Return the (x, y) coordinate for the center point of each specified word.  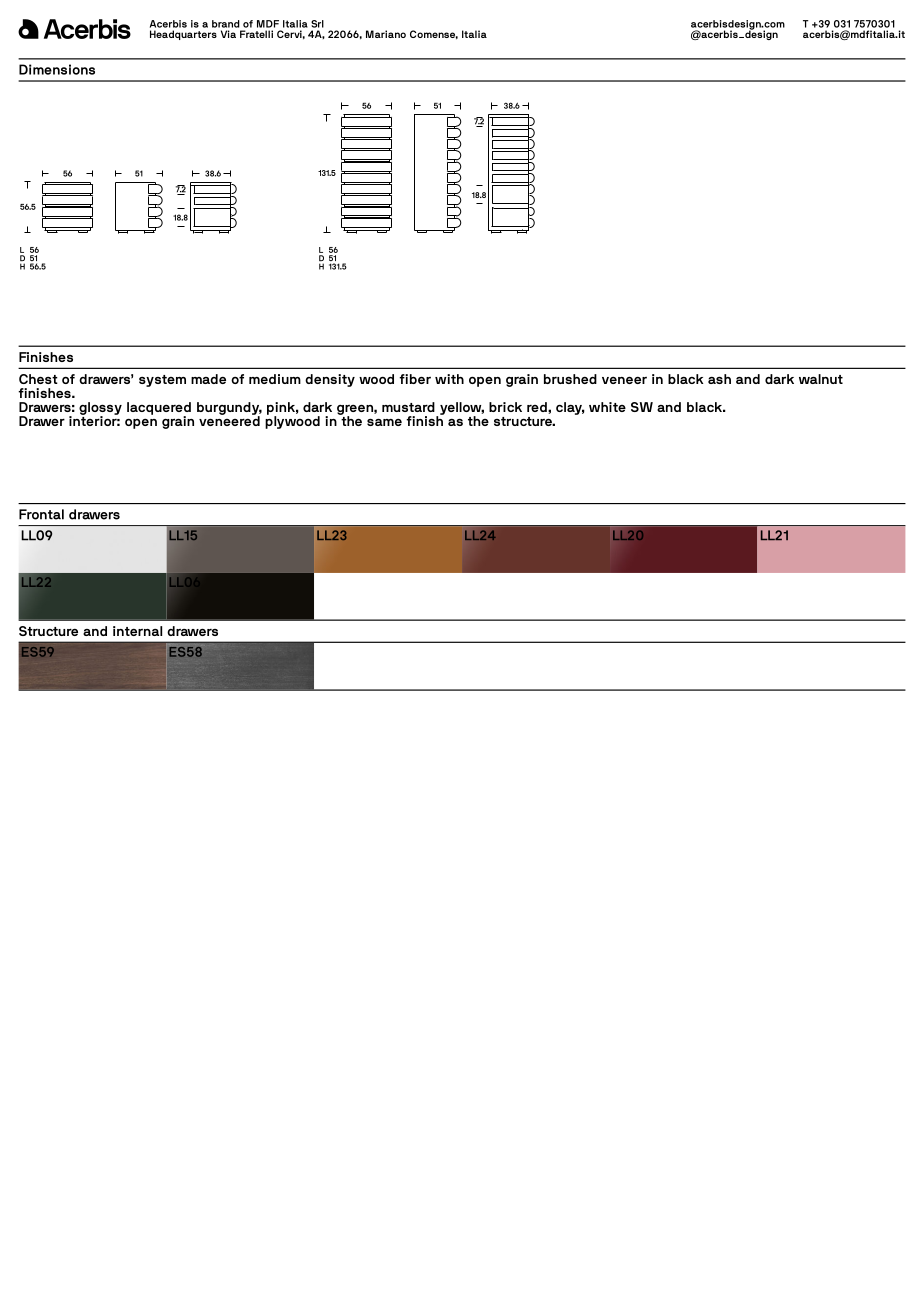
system (162, 381)
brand (226, 24)
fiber (415, 379)
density (330, 380)
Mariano (386, 34)
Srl (317, 24)
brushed (570, 379)
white (607, 407)
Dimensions (57, 69)
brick (505, 407)
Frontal (41, 514)
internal (137, 631)
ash (719, 379)
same (384, 422)
